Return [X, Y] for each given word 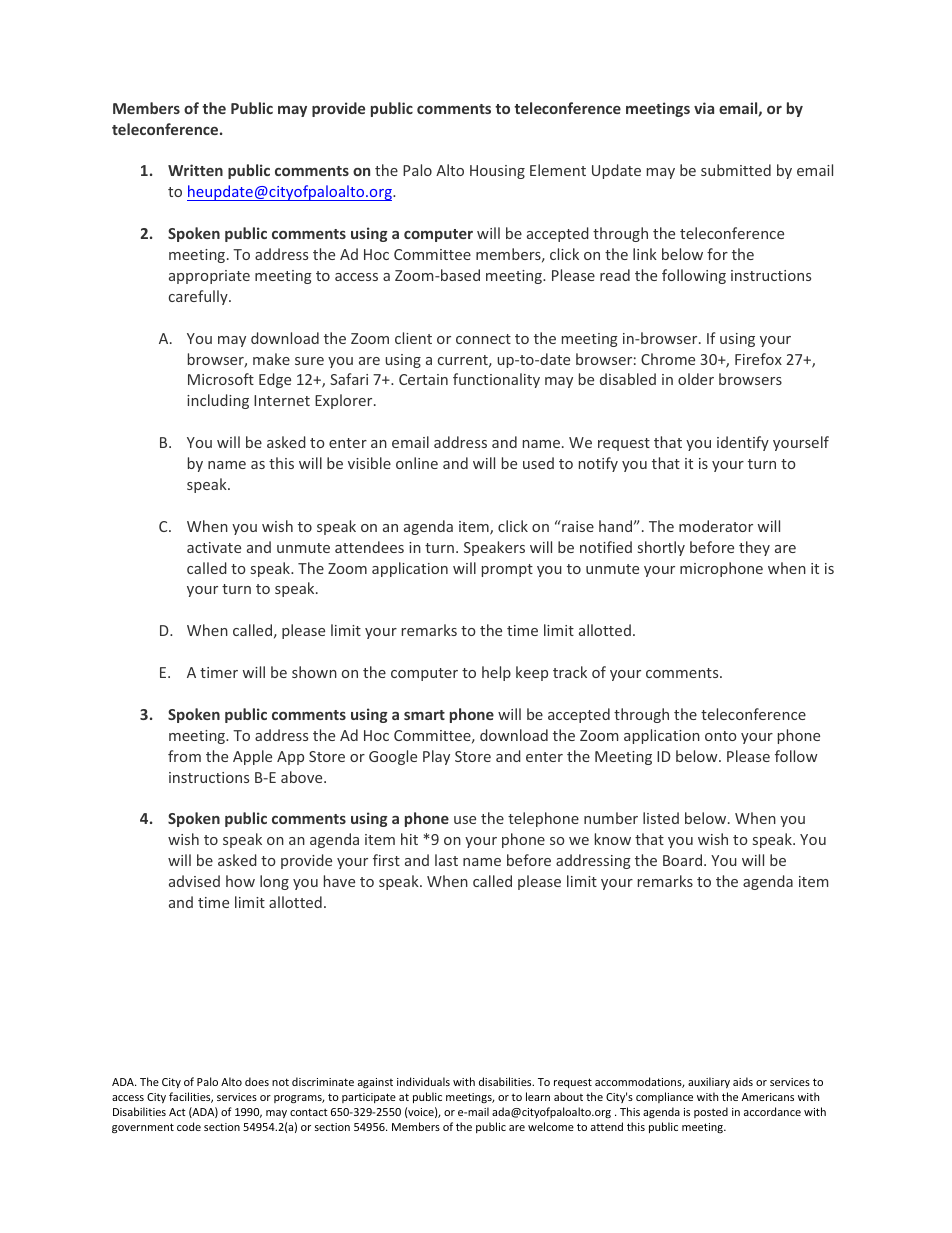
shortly [661, 548]
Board [684, 860]
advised [194, 881]
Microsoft [221, 379]
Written [195, 170]
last [446, 860]
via [704, 108]
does [257, 1081]
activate [214, 547]
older [696, 379]
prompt [507, 570]
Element [558, 170]
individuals [423, 1081]
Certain [423, 379]
